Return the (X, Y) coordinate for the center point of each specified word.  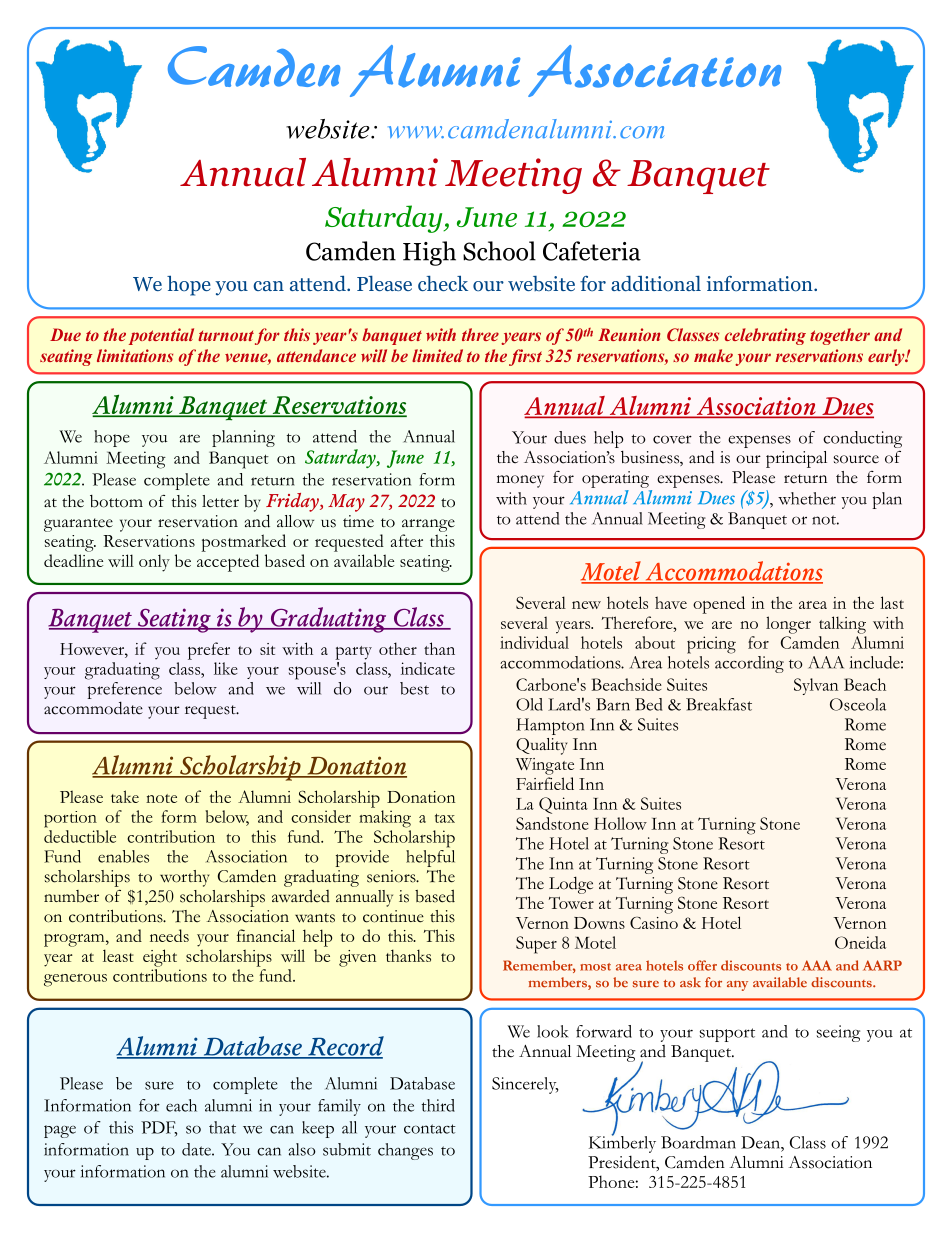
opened (719, 605)
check (443, 283)
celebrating (765, 336)
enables (123, 856)
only (154, 563)
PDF (159, 1128)
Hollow (620, 823)
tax (445, 818)
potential (161, 336)
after (407, 540)
